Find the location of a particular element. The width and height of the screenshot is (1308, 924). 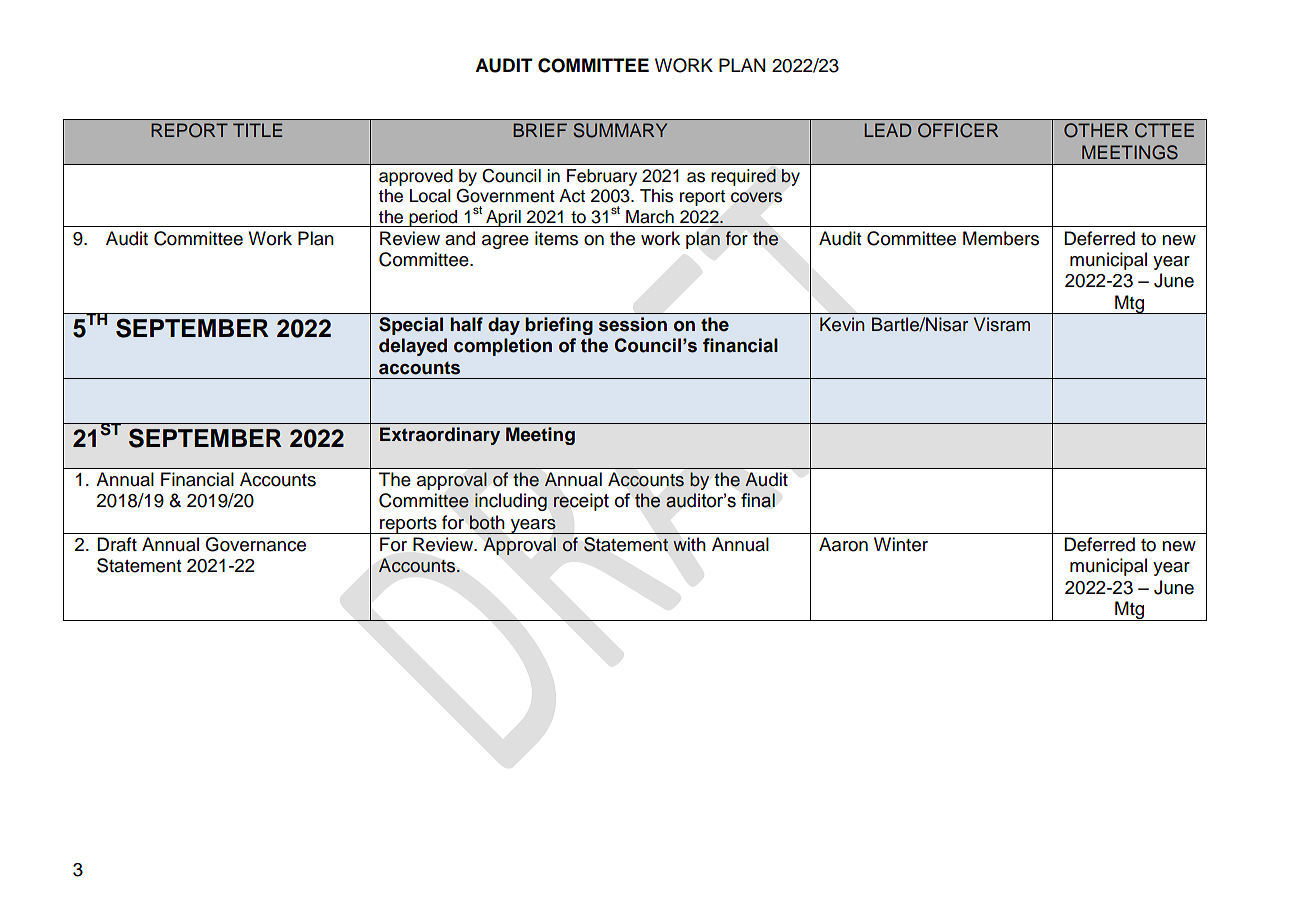

TITLE is located at coordinates (258, 130).
